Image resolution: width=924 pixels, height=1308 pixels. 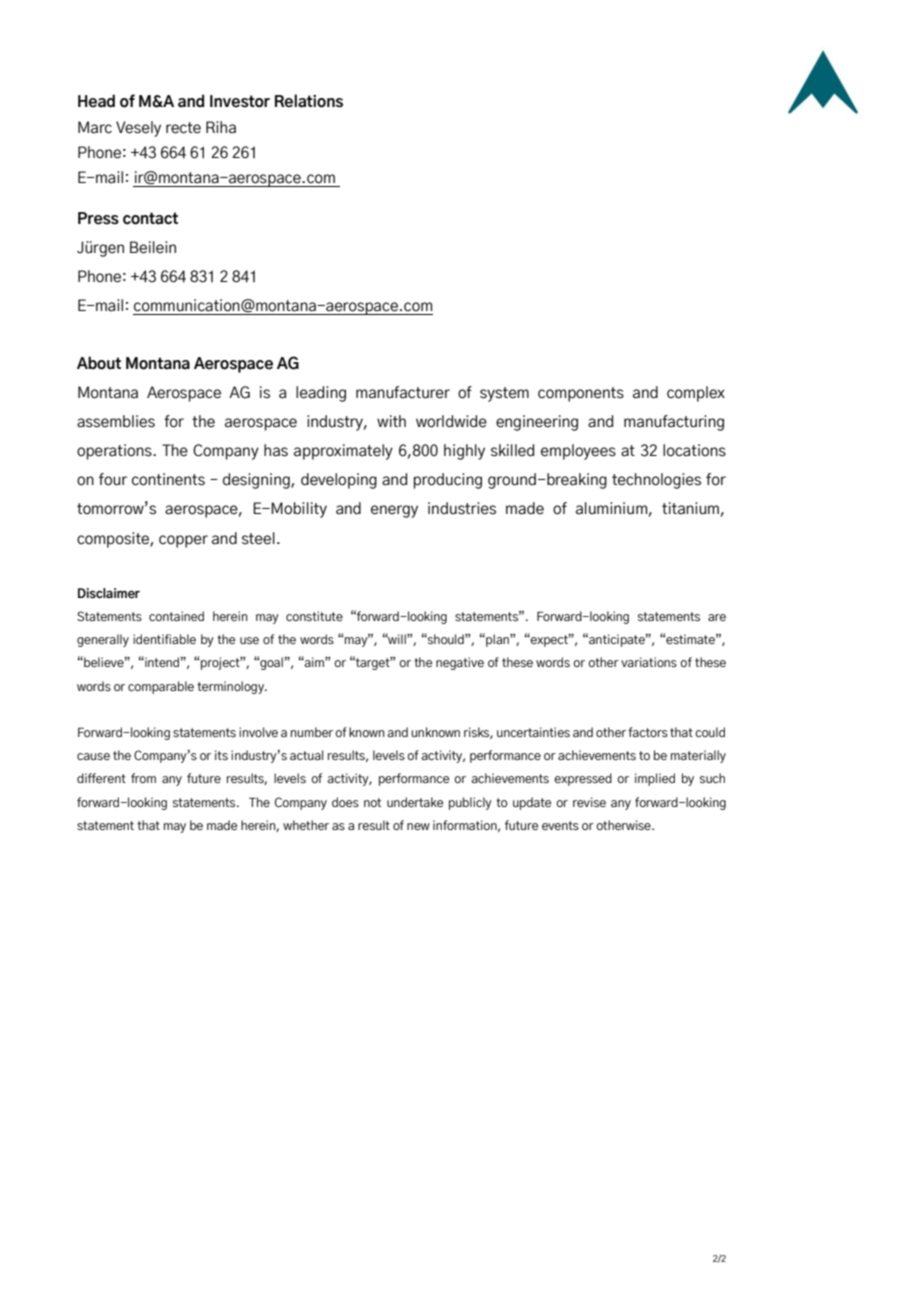 I want to click on from, so click(x=143, y=778).
